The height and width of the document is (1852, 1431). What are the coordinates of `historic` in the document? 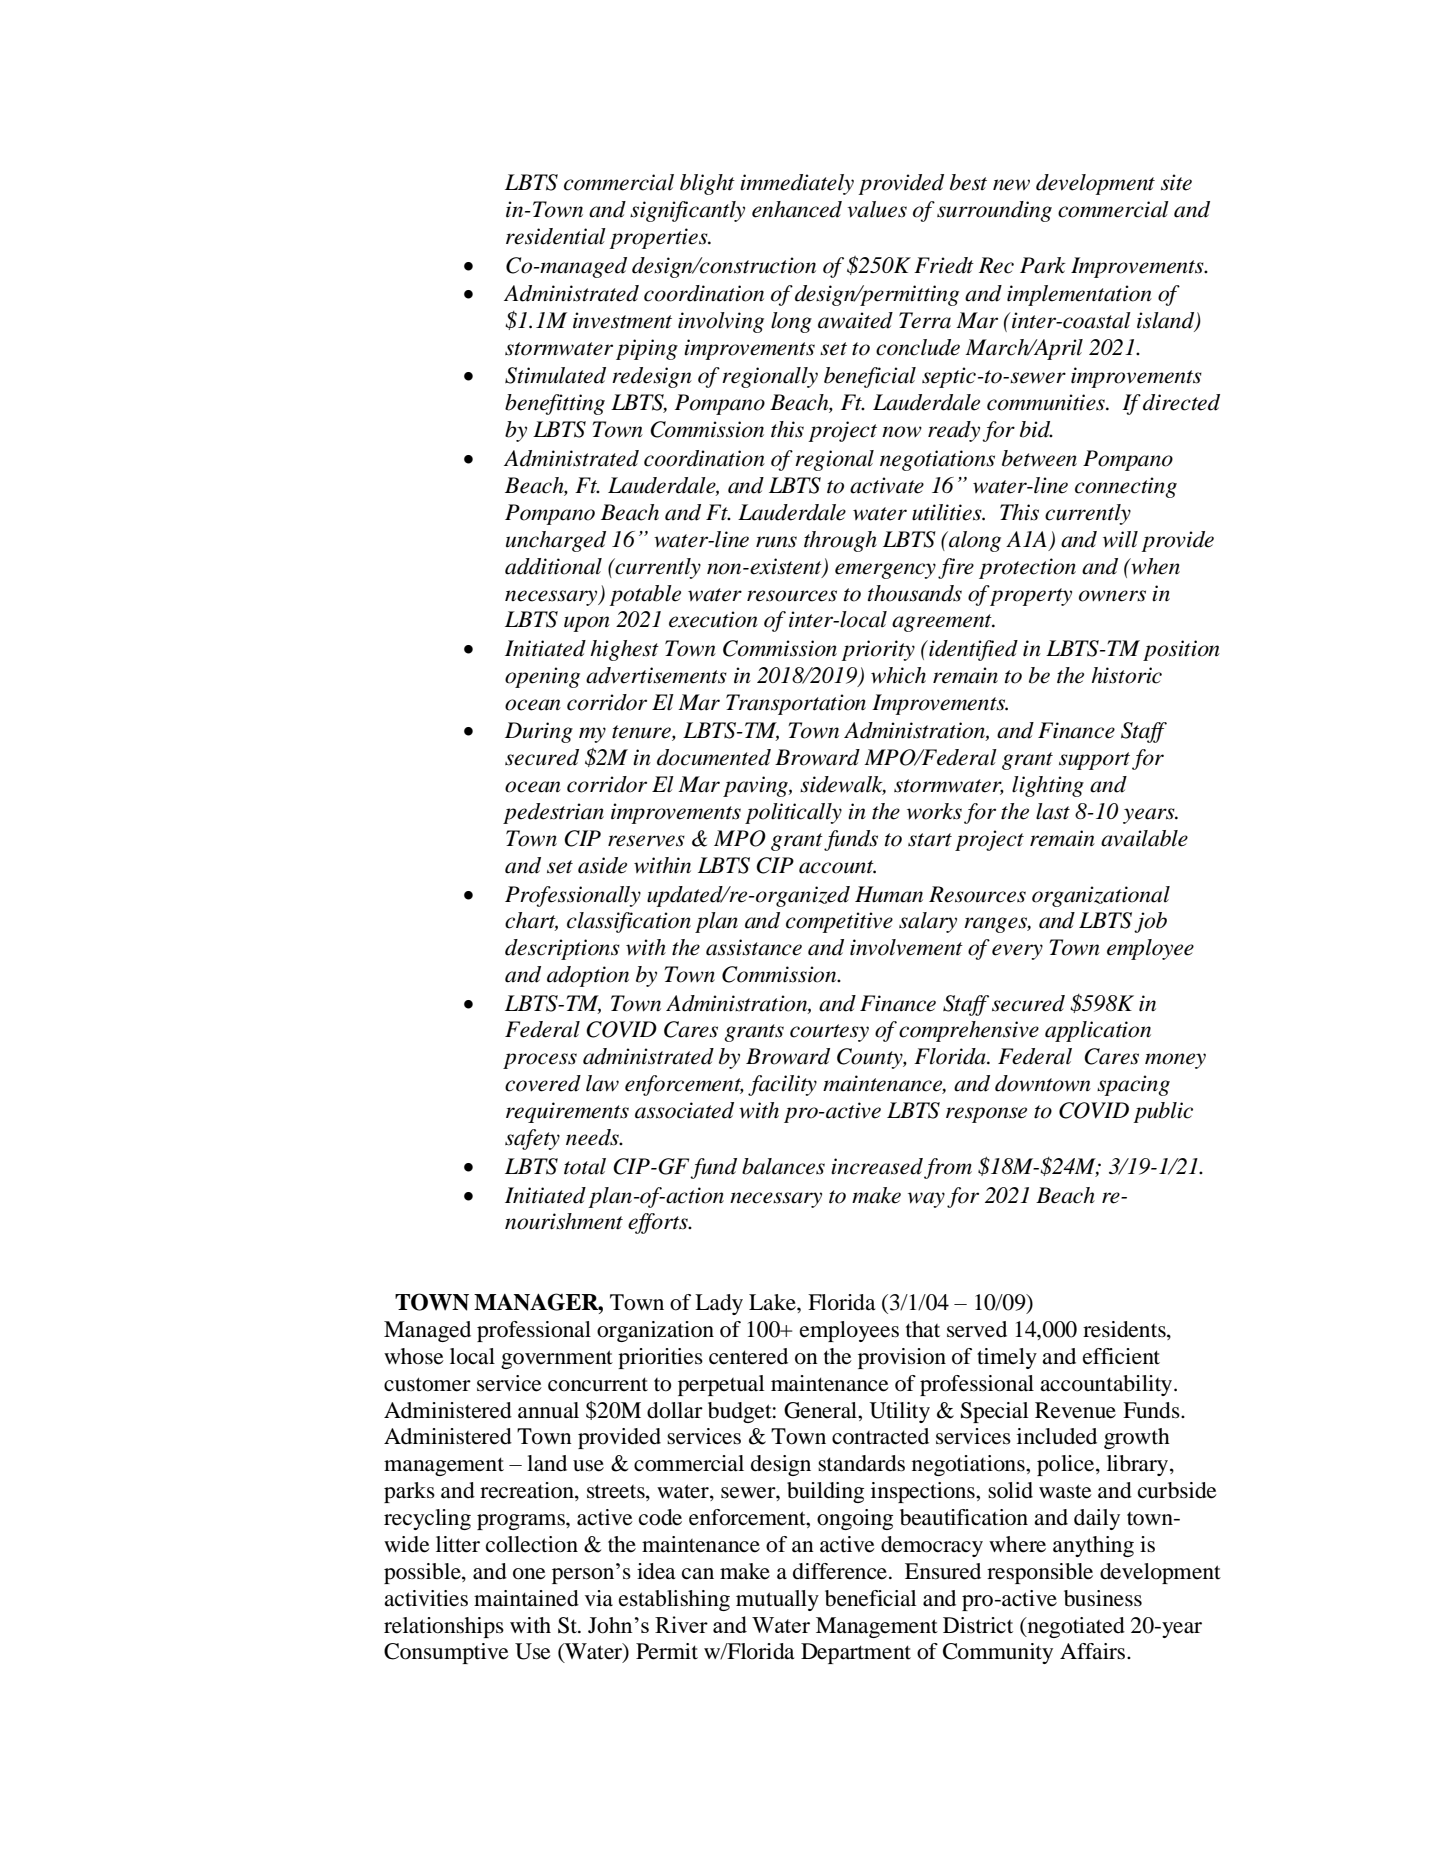 It's located at (1126, 675).
